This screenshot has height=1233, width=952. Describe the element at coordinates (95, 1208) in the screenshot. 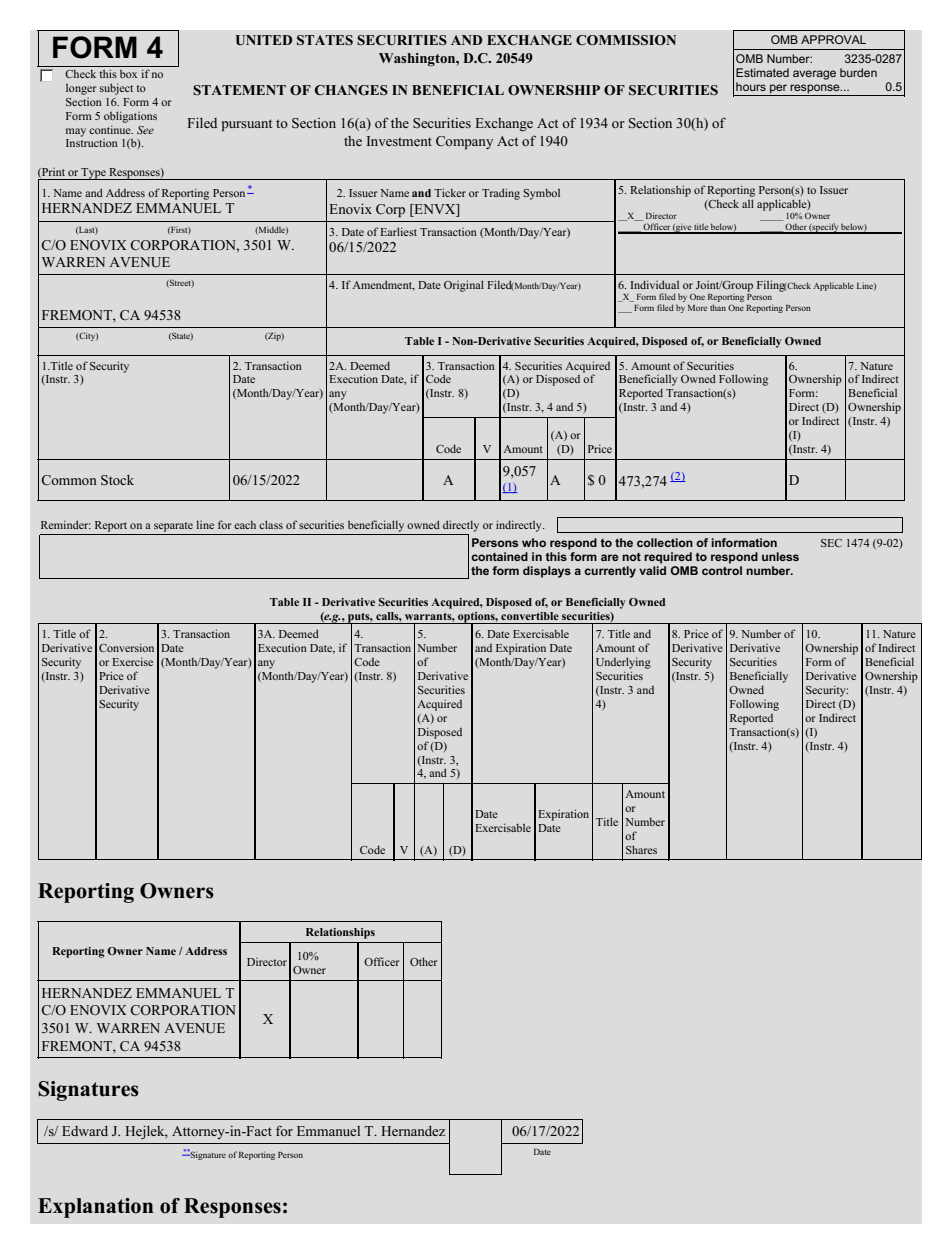

I see `Explanation` at that location.
